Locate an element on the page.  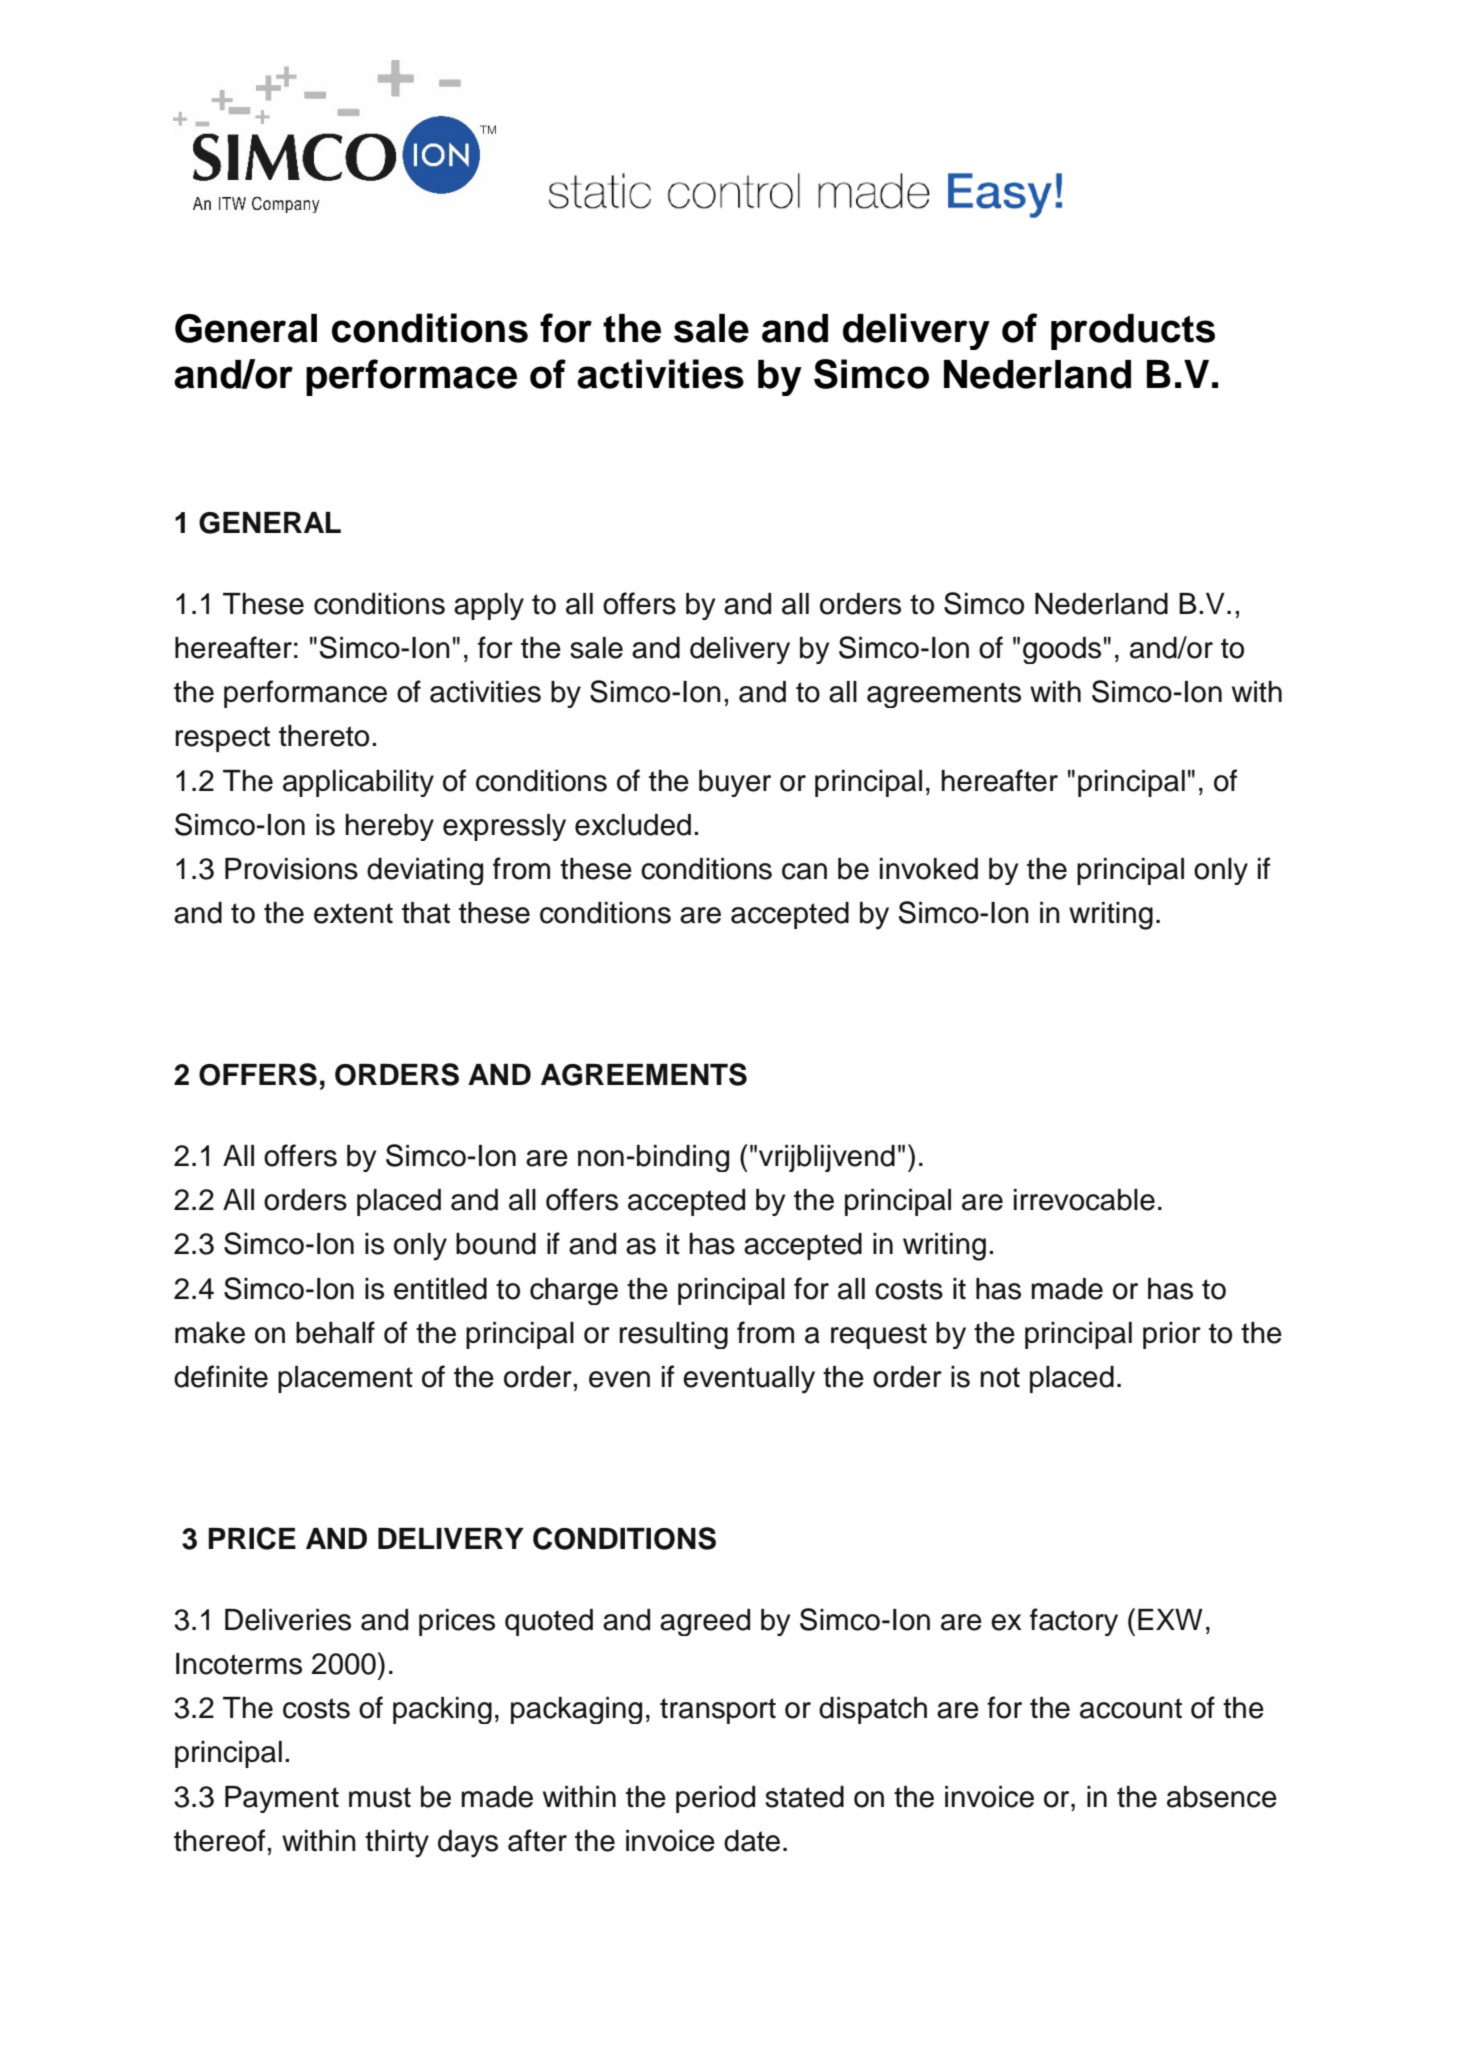
products is located at coordinates (1133, 332).
